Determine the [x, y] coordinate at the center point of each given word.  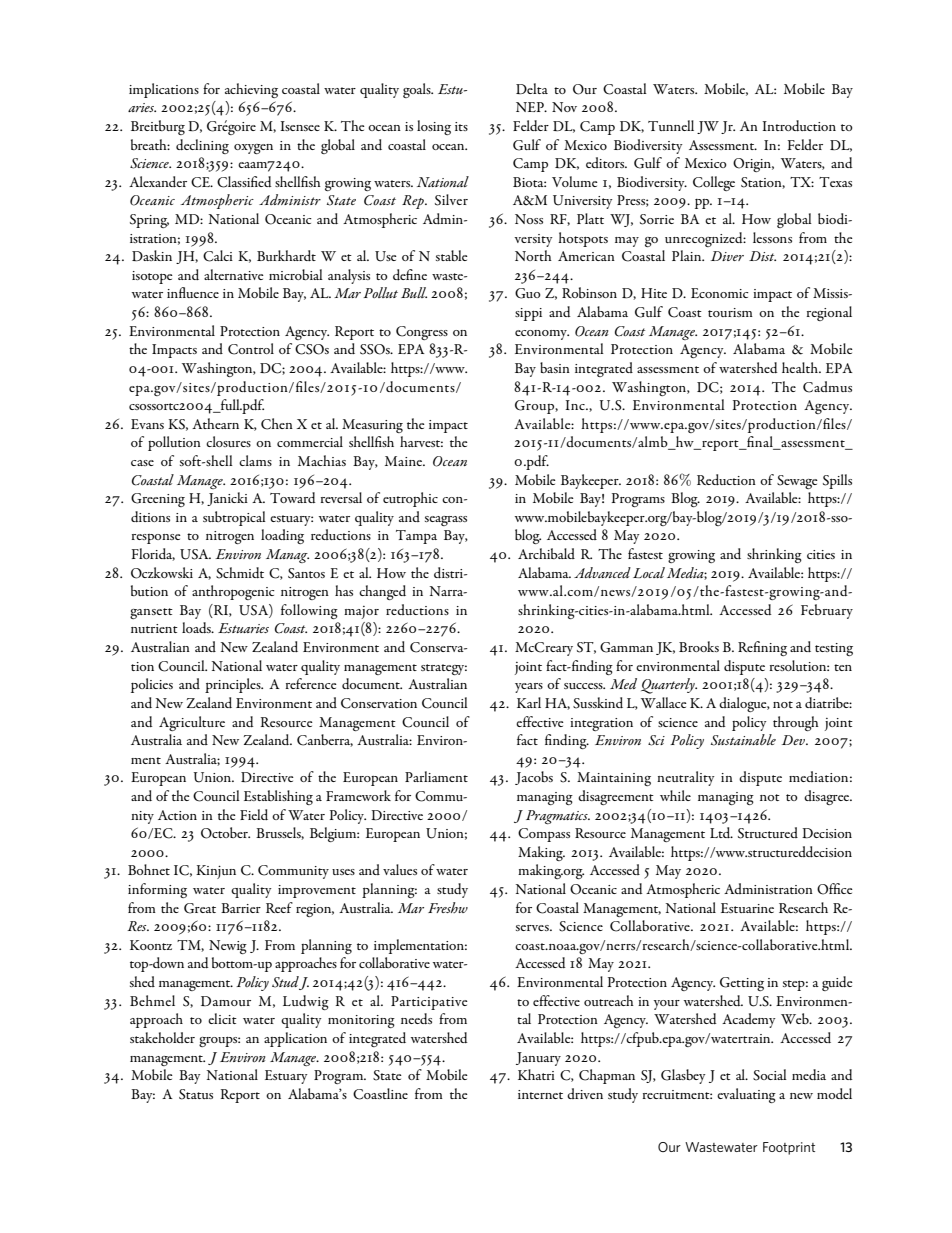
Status [196, 1094]
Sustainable [743, 740]
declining [202, 146]
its [461, 126]
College [714, 183]
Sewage [797, 482]
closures [228, 441]
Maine [405, 461]
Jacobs [534, 778]
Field [254, 814]
